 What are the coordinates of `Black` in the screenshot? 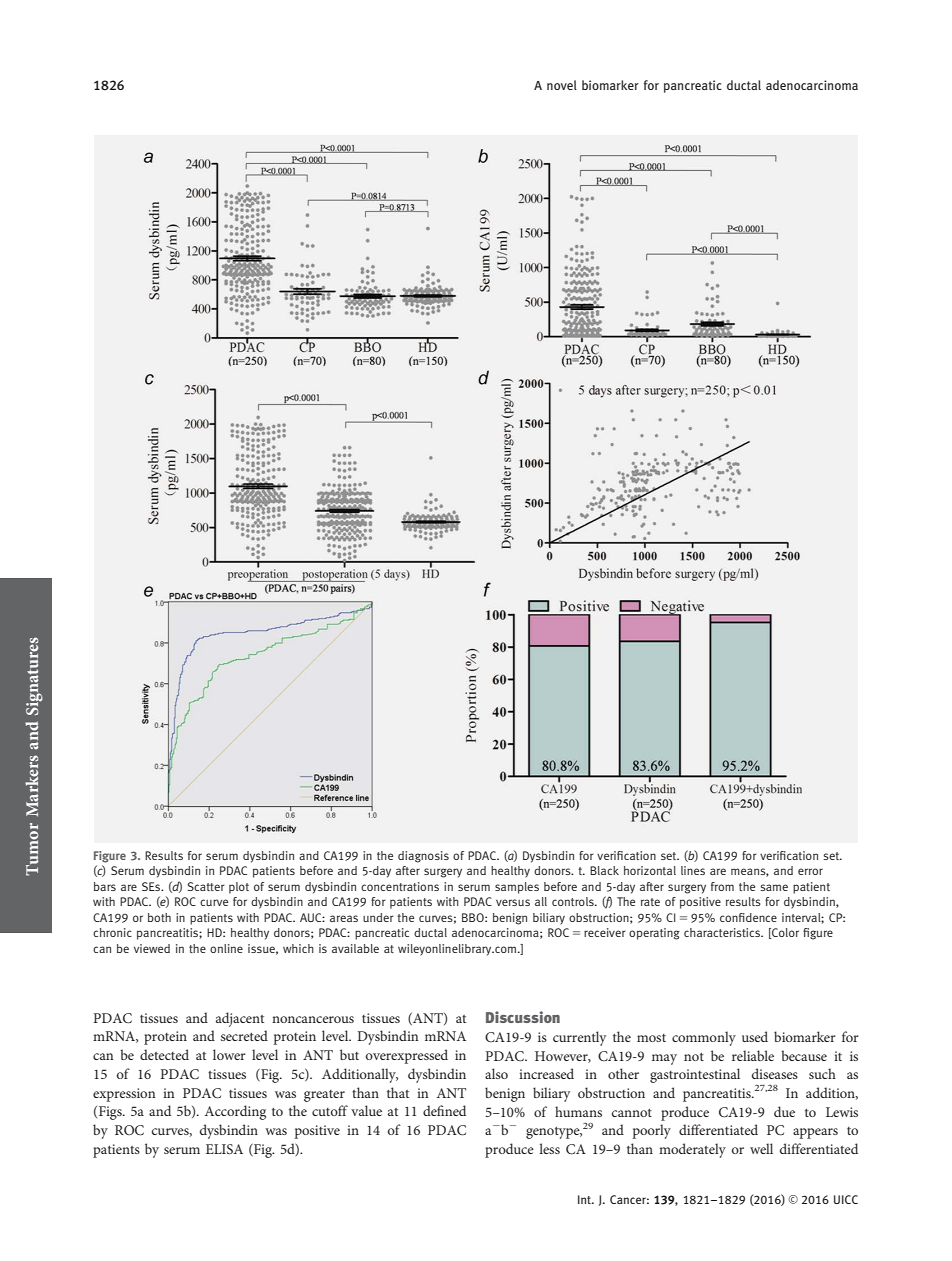 It's located at (604, 870).
